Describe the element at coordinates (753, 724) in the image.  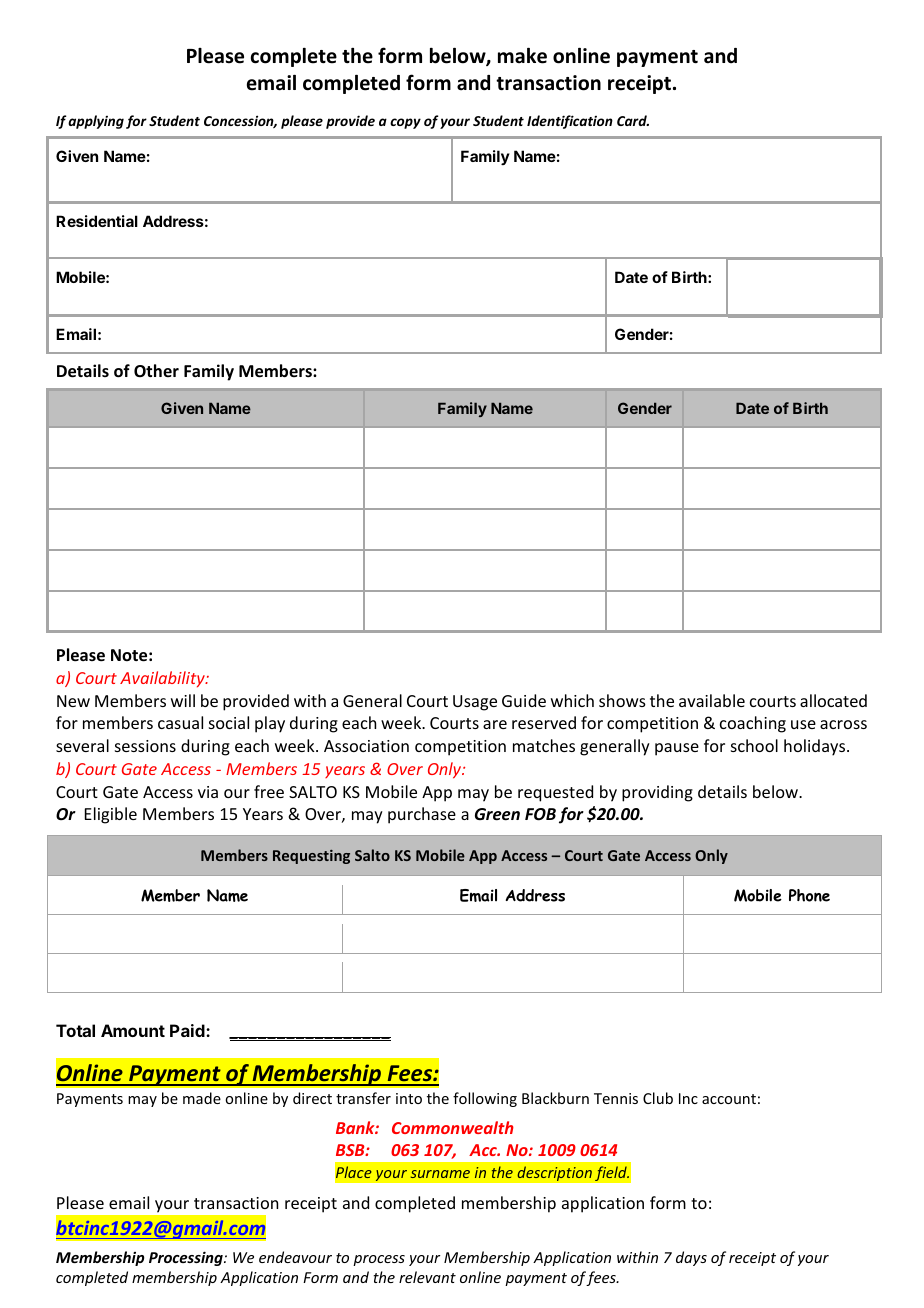
I see `coaching` at that location.
